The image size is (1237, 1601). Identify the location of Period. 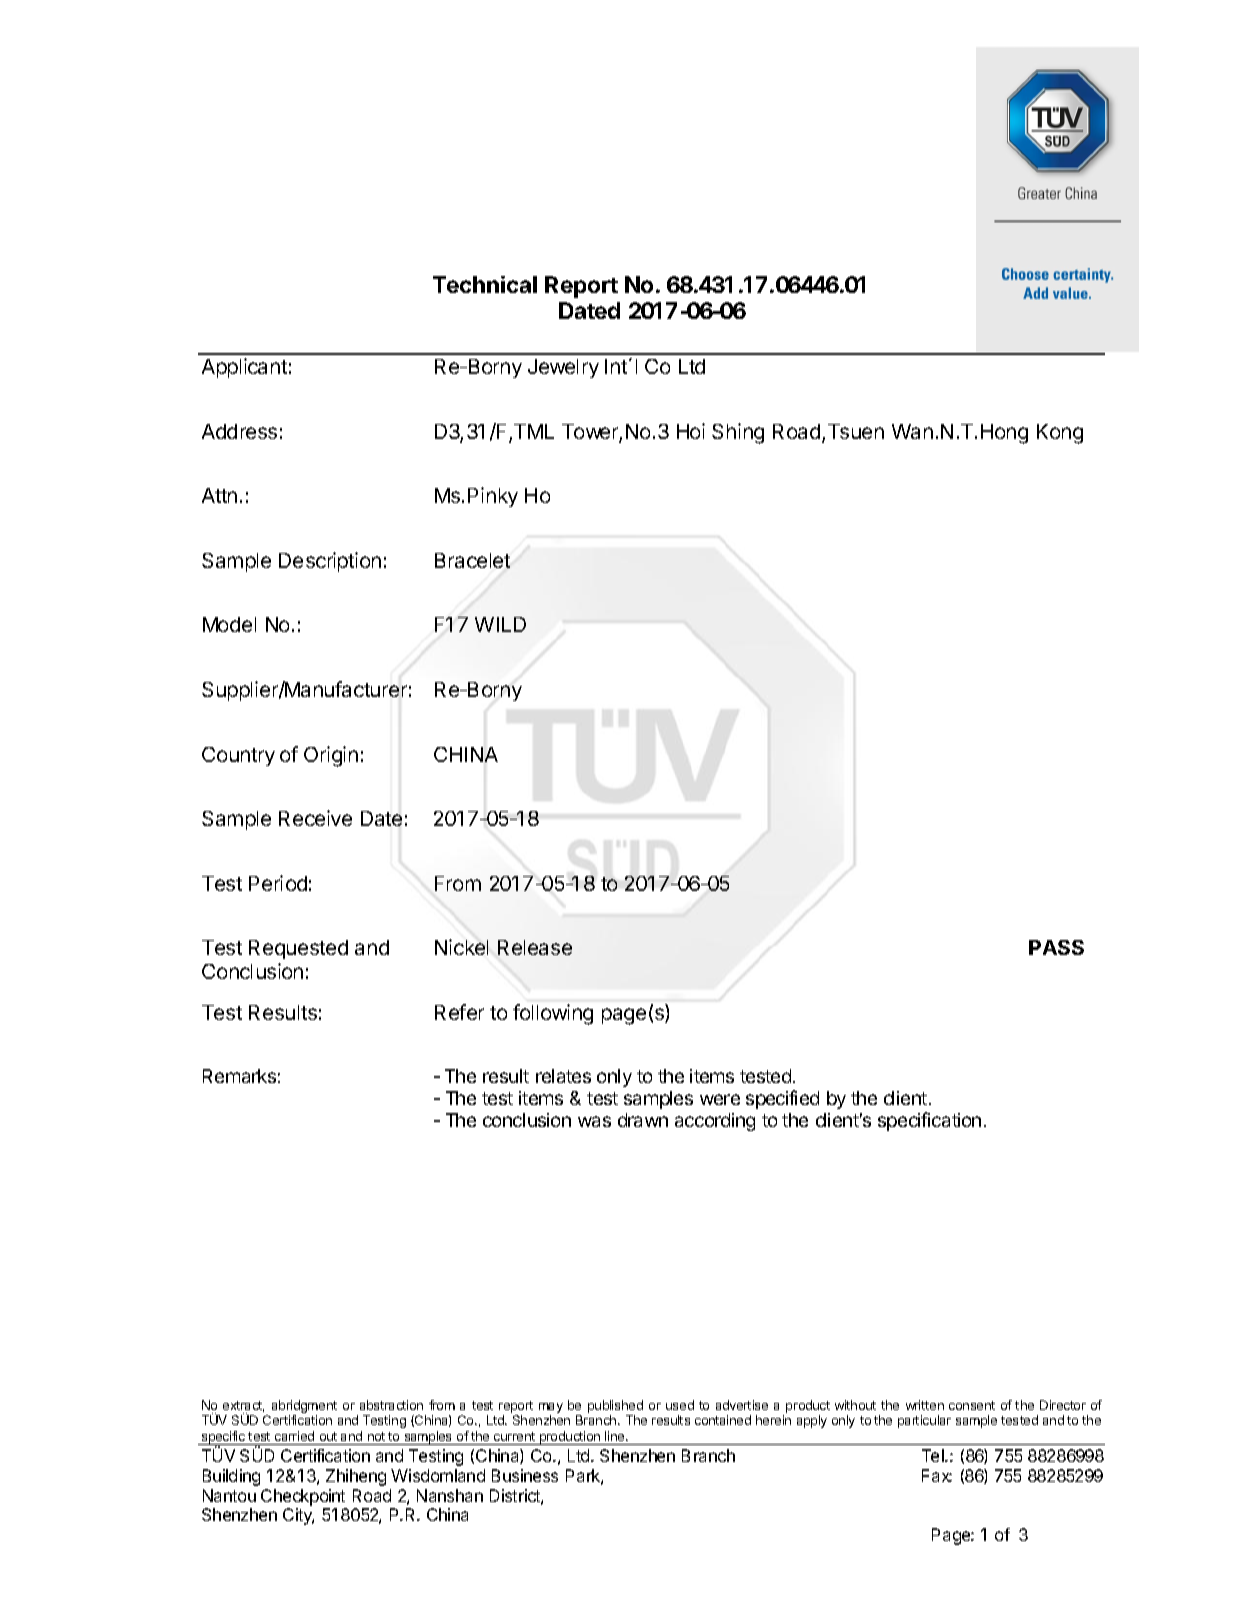
(278, 883).
